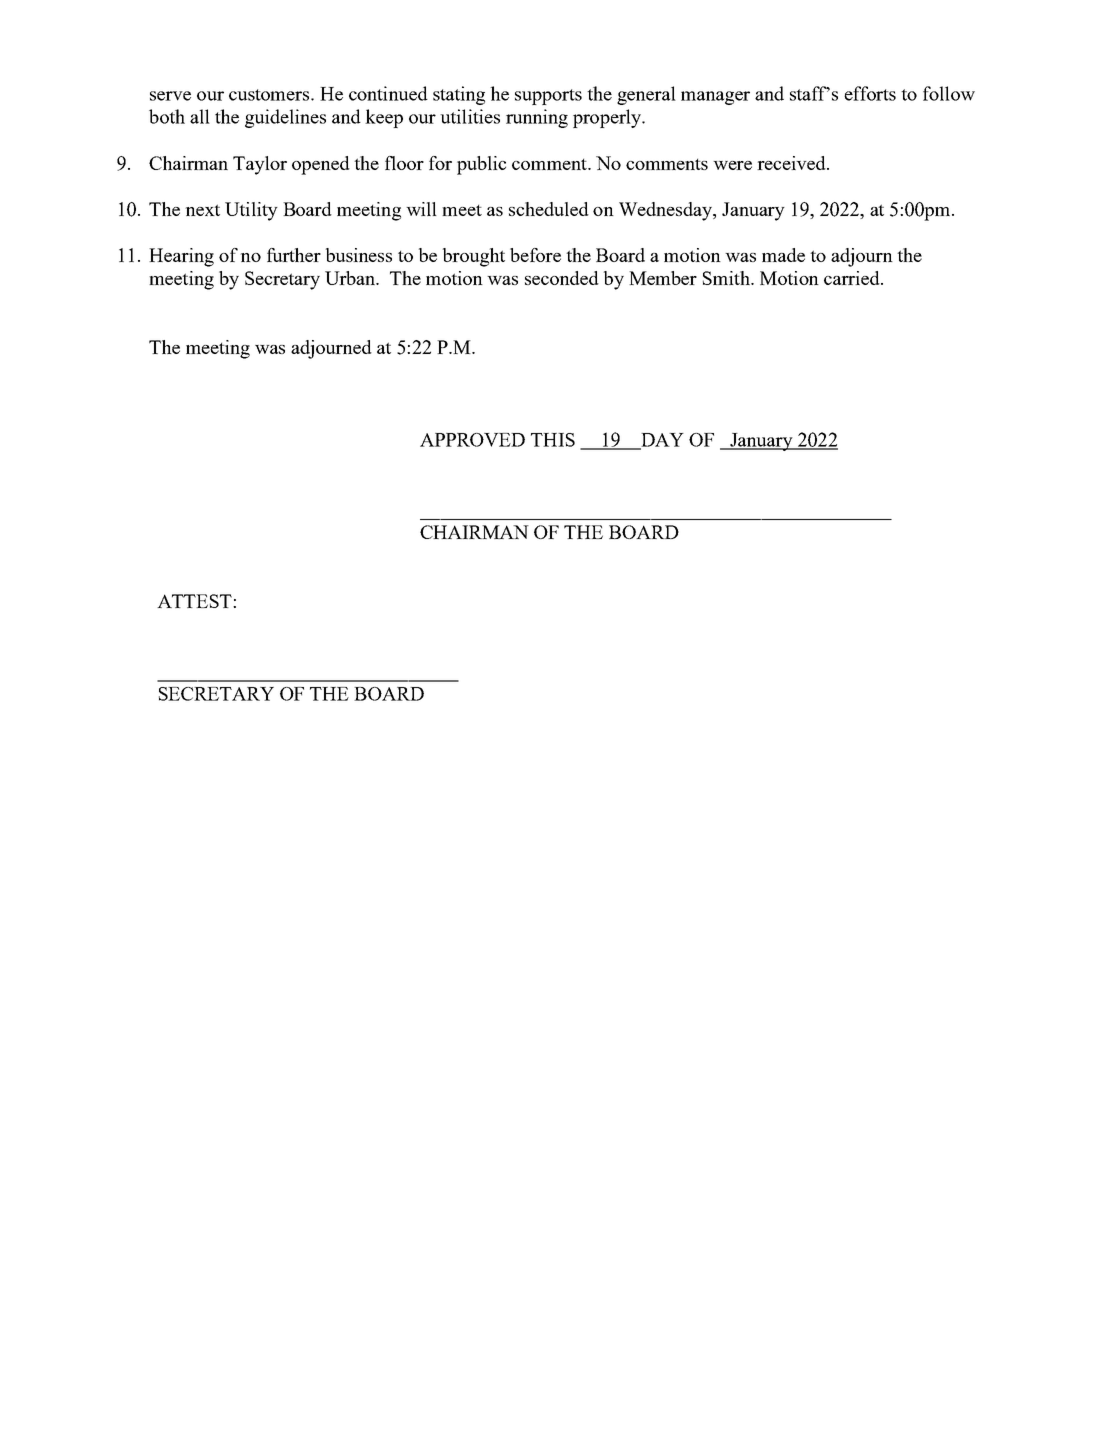 Image resolution: width=1116 pixels, height=1444 pixels. Describe the element at coordinates (562, 278) in the document. I see `seconded` at that location.
